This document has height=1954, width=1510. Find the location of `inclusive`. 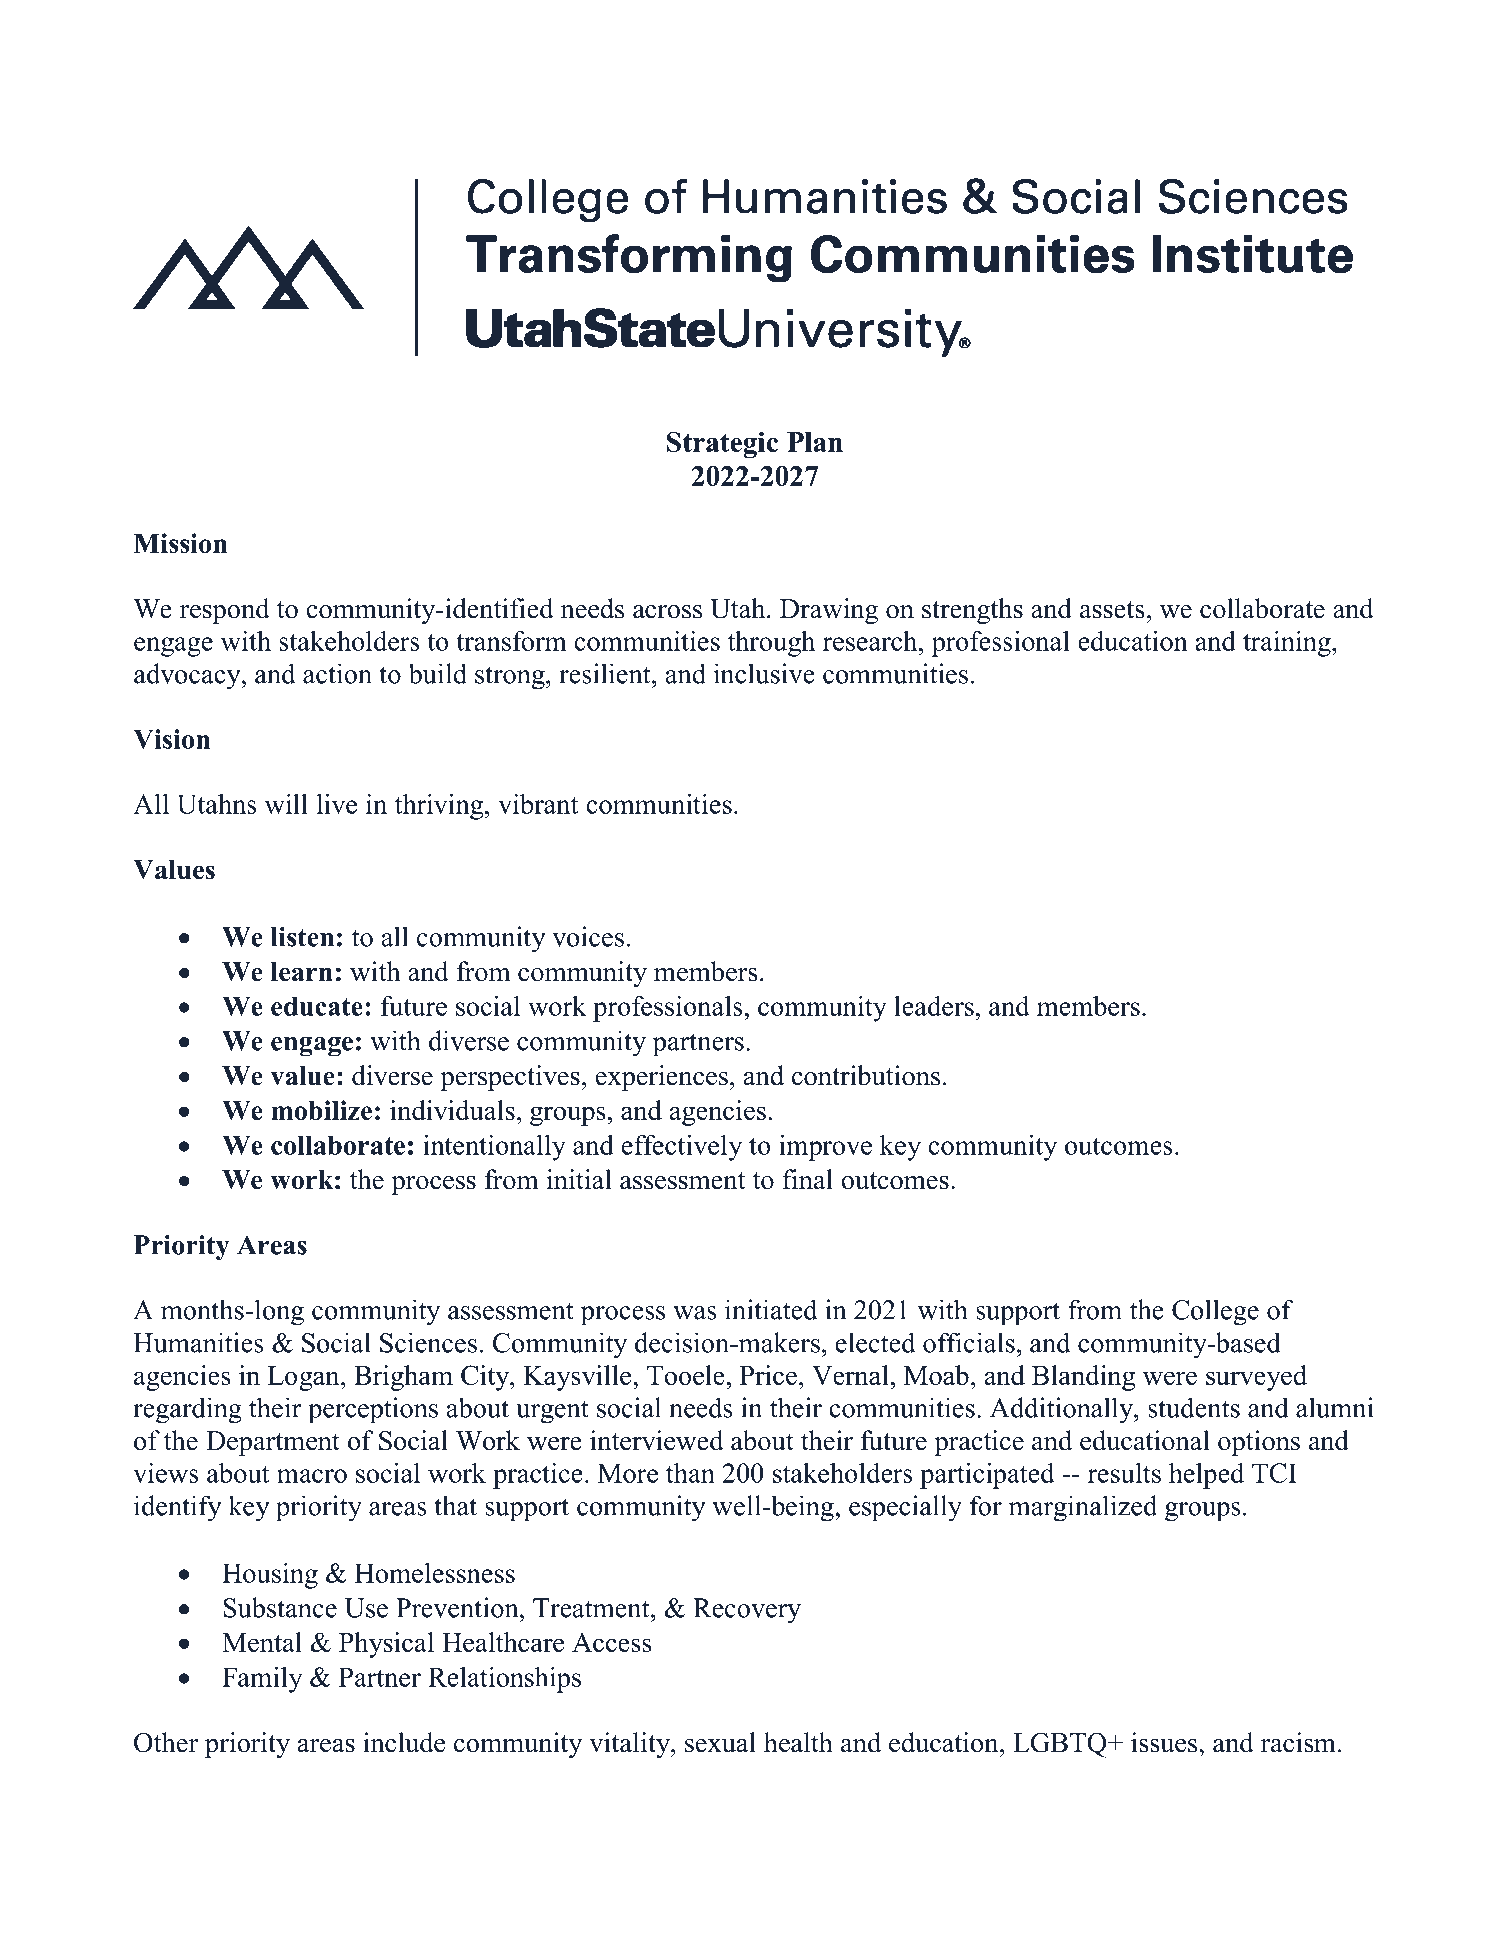

inclusive is located at coordinates (764, 673).
